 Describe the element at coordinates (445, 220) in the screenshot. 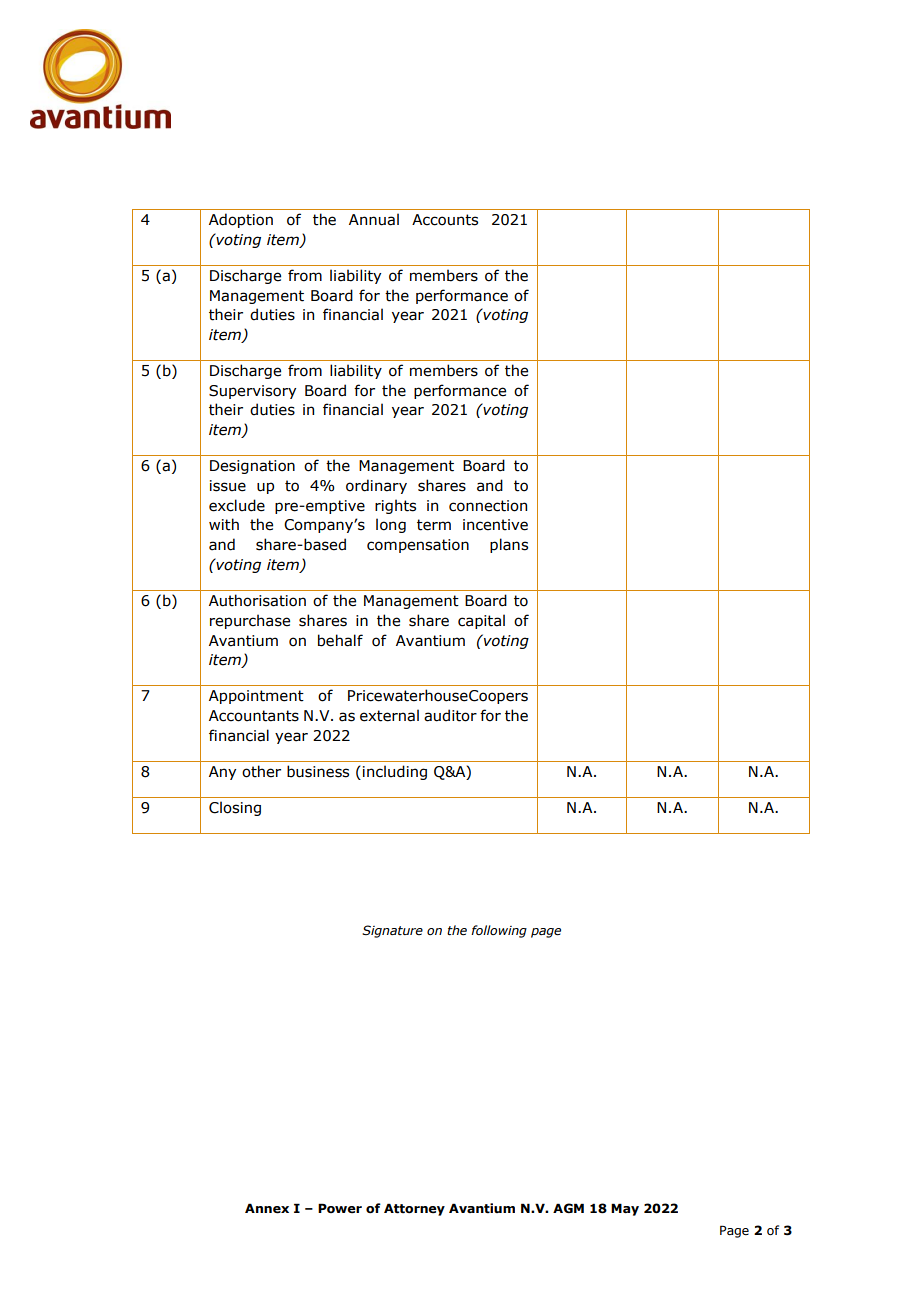

I see `Accounts` at that location.
